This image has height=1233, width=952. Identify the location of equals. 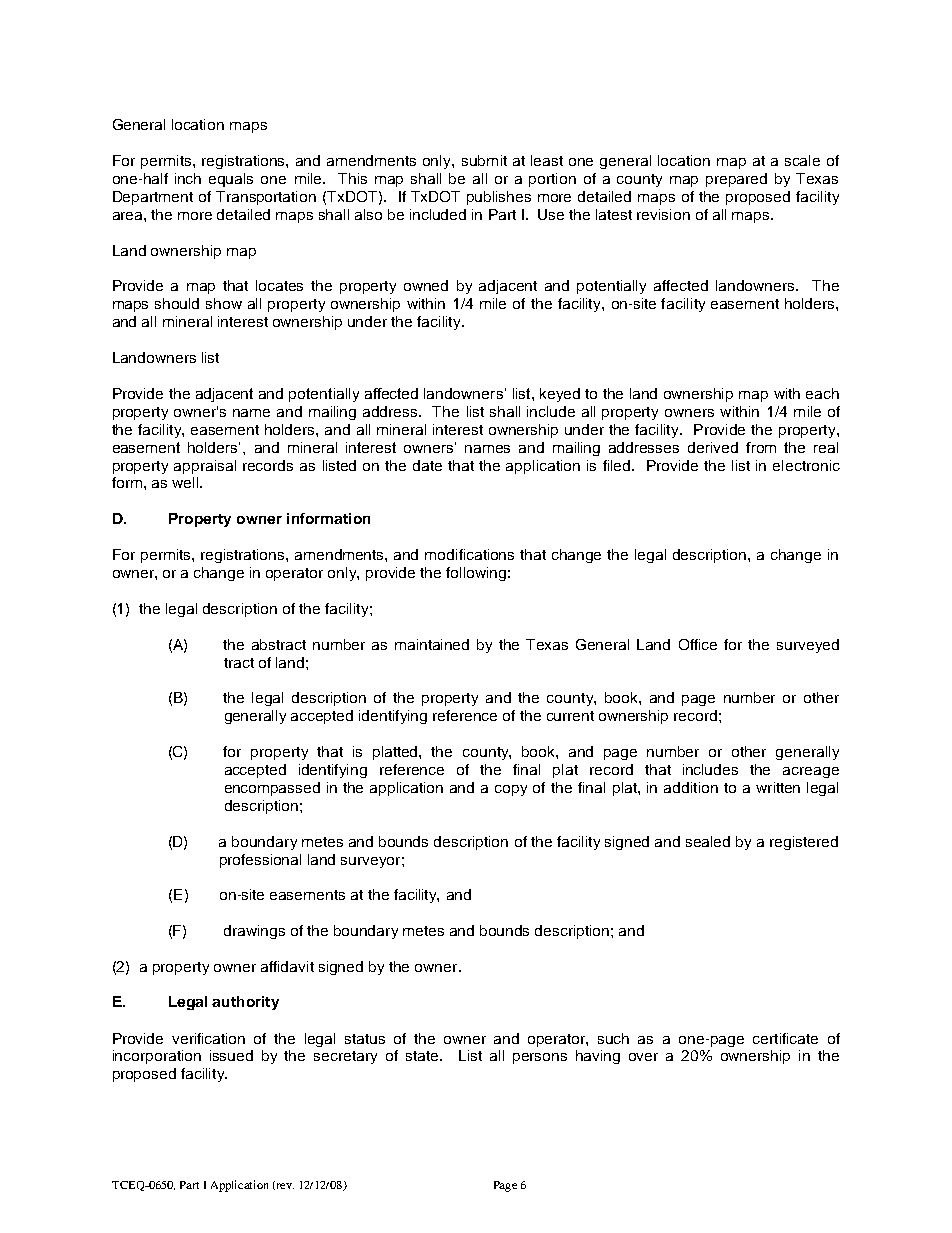
(231, 180).
